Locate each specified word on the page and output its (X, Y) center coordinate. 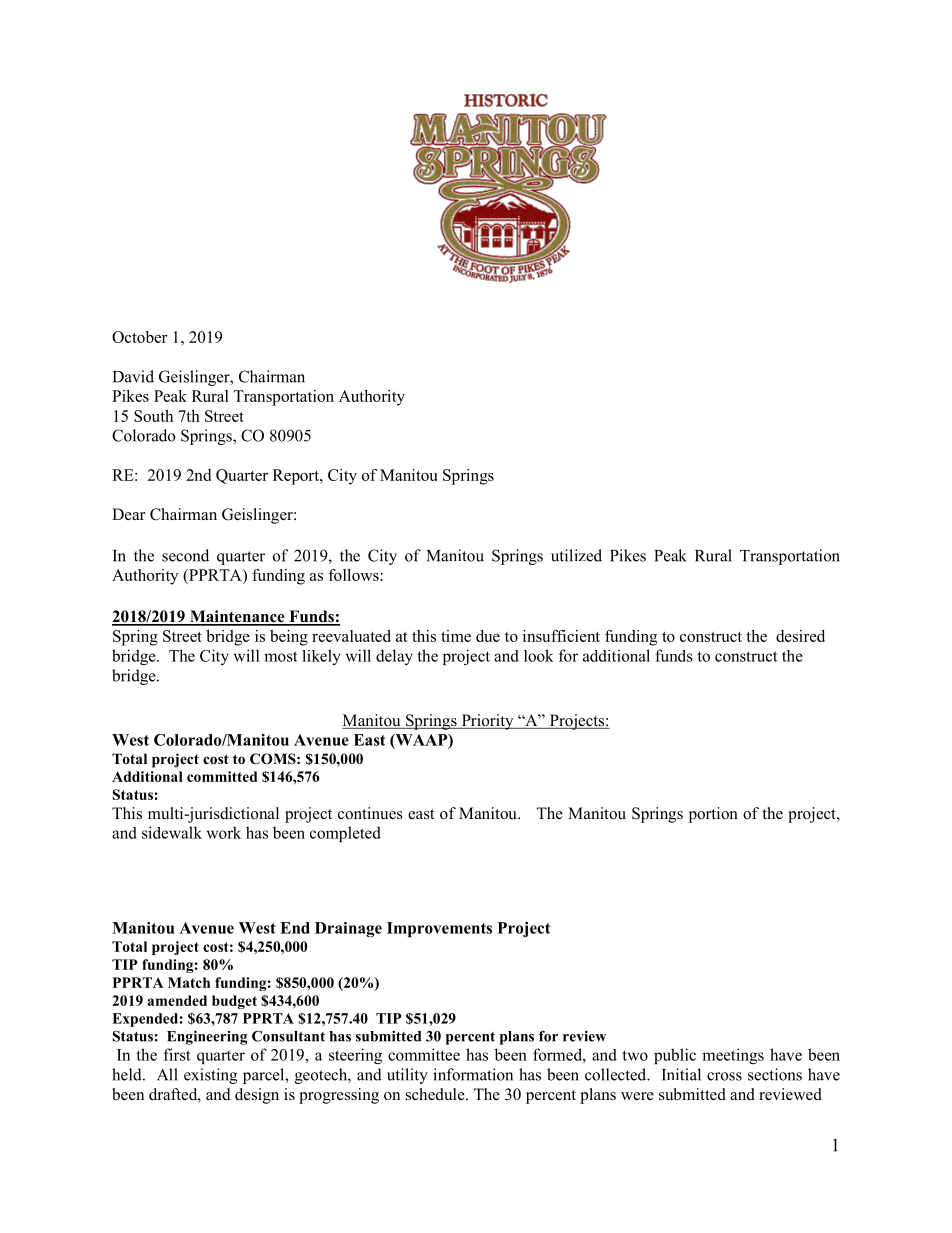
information (473, 1074)
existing (210, 1076)
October (140, 337)
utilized (576, 555)
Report (297, 477)
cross (724, 1076)
